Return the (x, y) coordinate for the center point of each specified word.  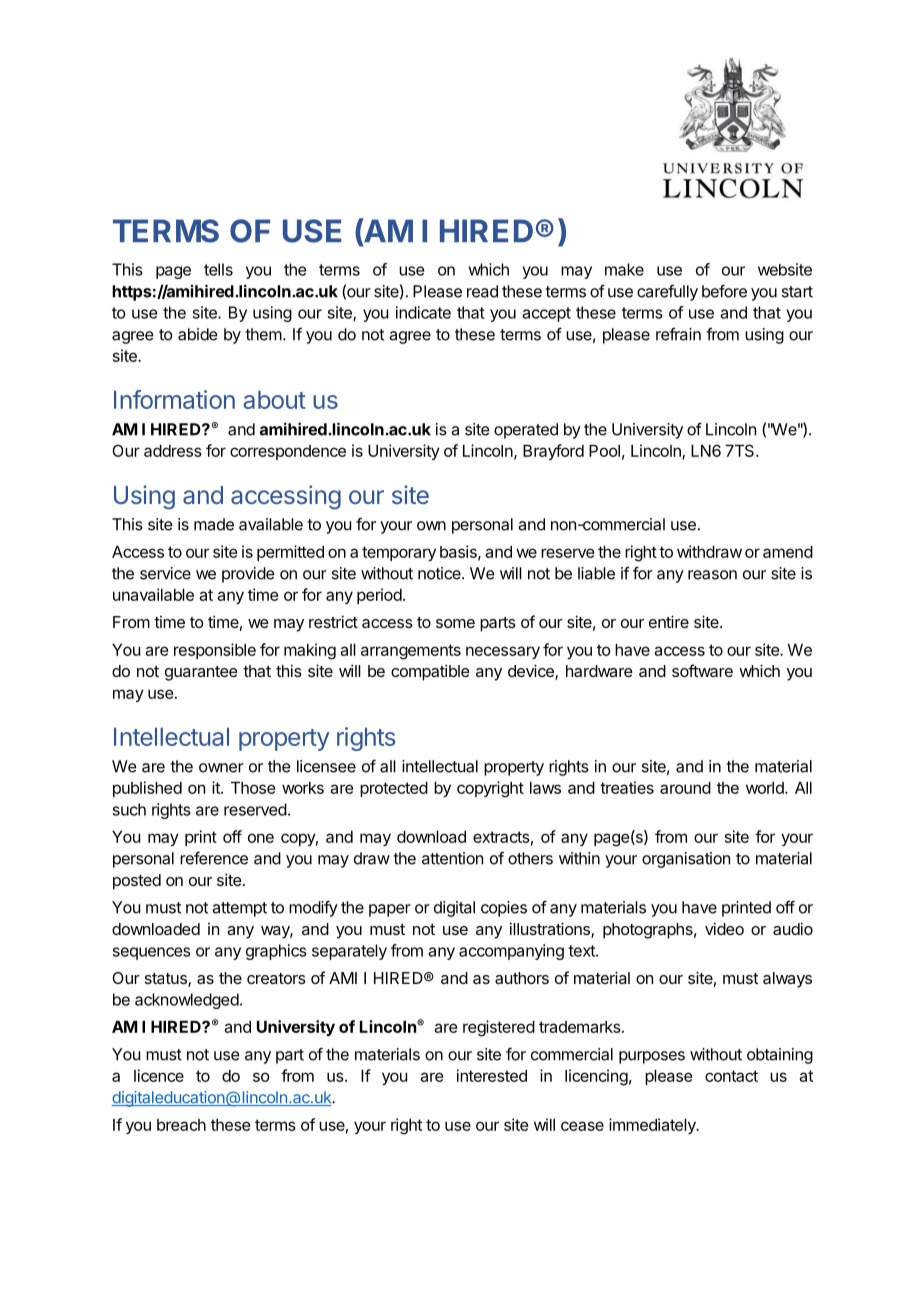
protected (394, 789)
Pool (604, 451)
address (173, 451)
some (455, 623)
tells (218, 269)
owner (221, 768)
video (724, 928)
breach (181, 1125)
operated (526, 431)
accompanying (511, 952)
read (482, 291)
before (724, 291)
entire (669, 621)
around (685, 788)
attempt (239, 909)
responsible (215, 651)
